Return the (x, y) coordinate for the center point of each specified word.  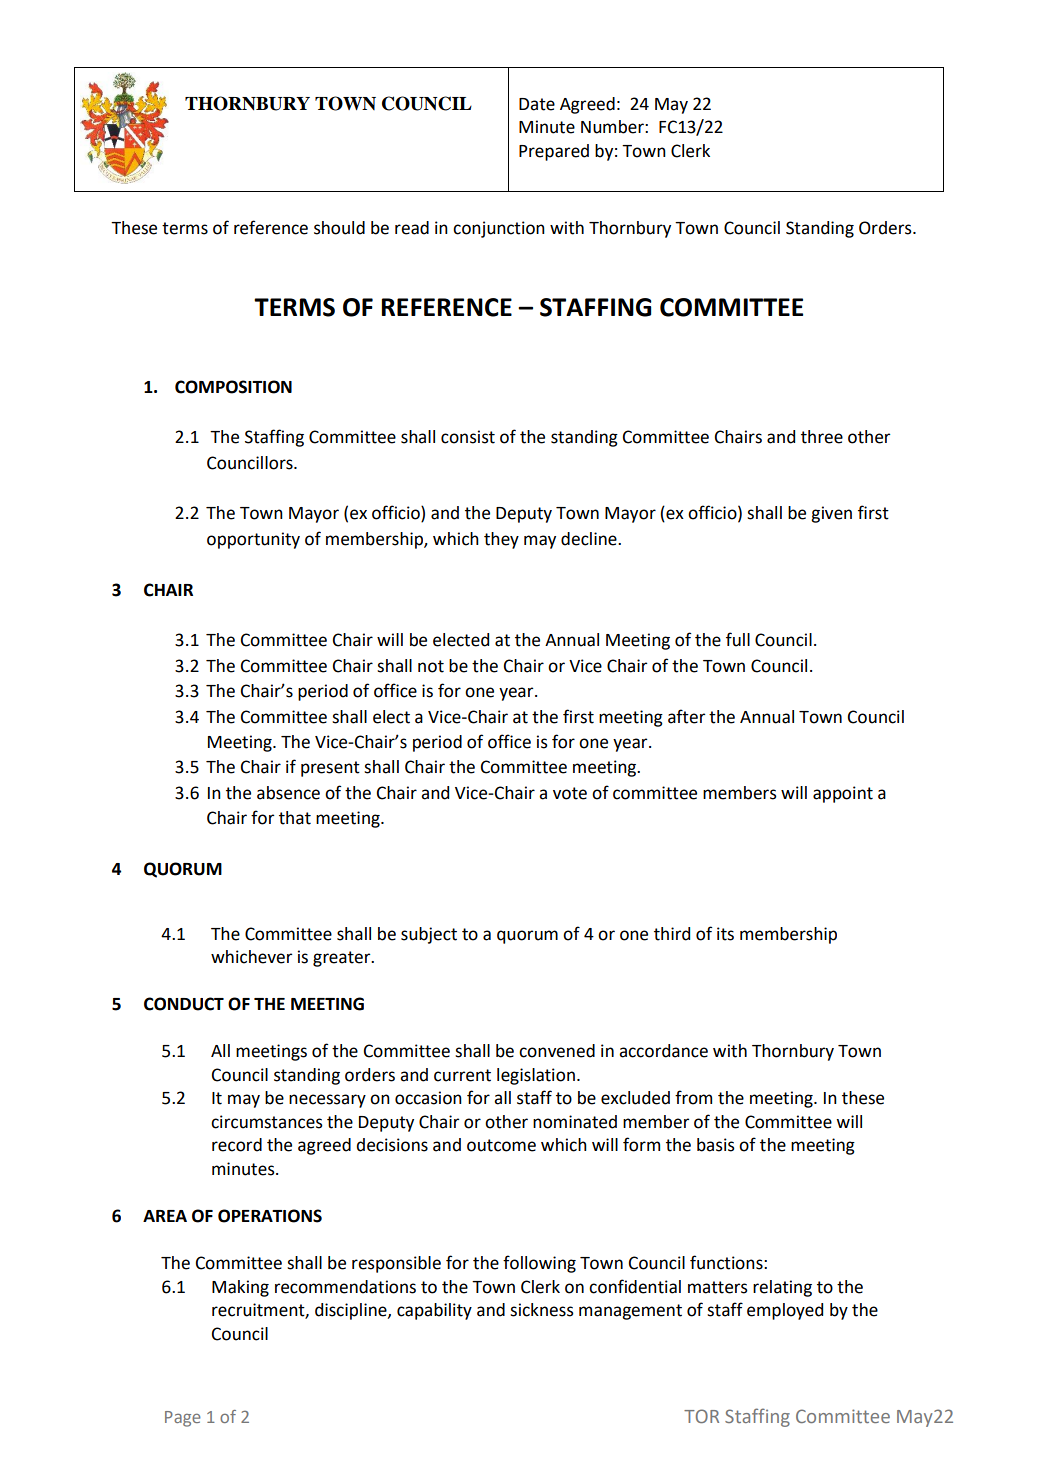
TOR (701, 1416)
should (339, 228)
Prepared (554, 152)
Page (183, 1419)
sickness (542, 1310)
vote (570, 793)
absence (288, 793)
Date (537, 104)
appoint (843, 794)
